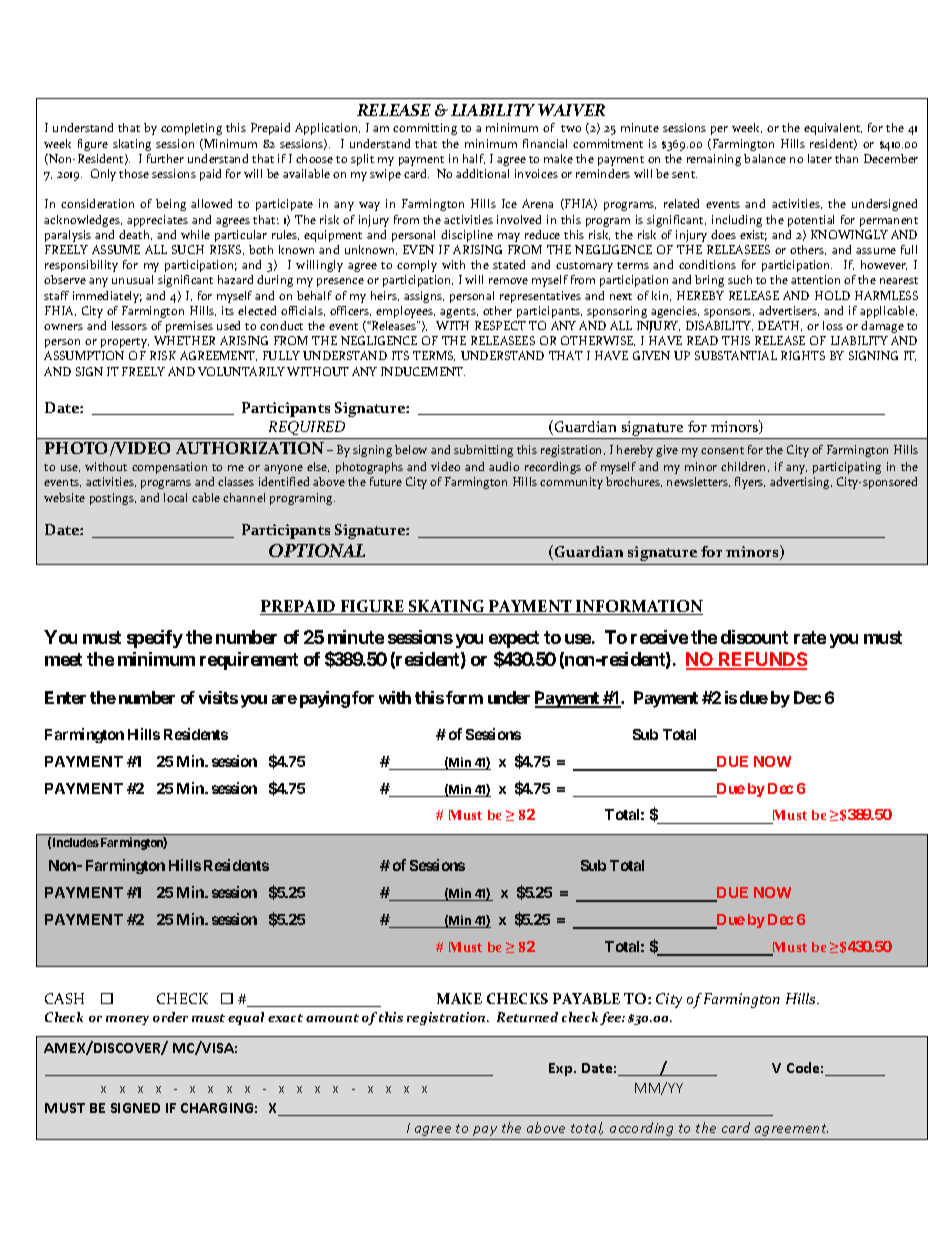  Describe the element at coordinates (803, 355) in the page. I see `RIGHTS` at that location.
